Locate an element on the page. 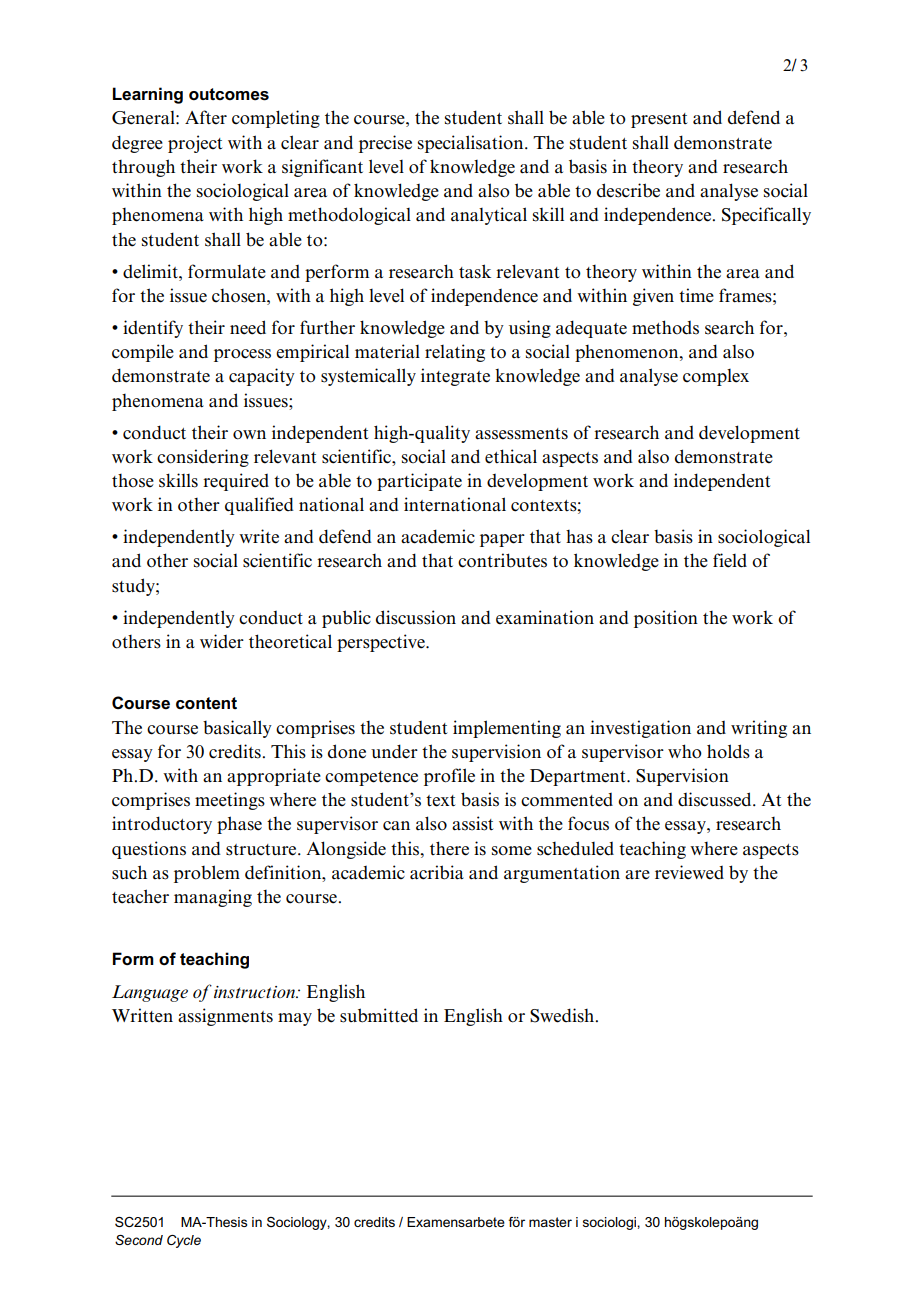 This image has width=924, height=1308. After is located at coordinates (206, 117).
